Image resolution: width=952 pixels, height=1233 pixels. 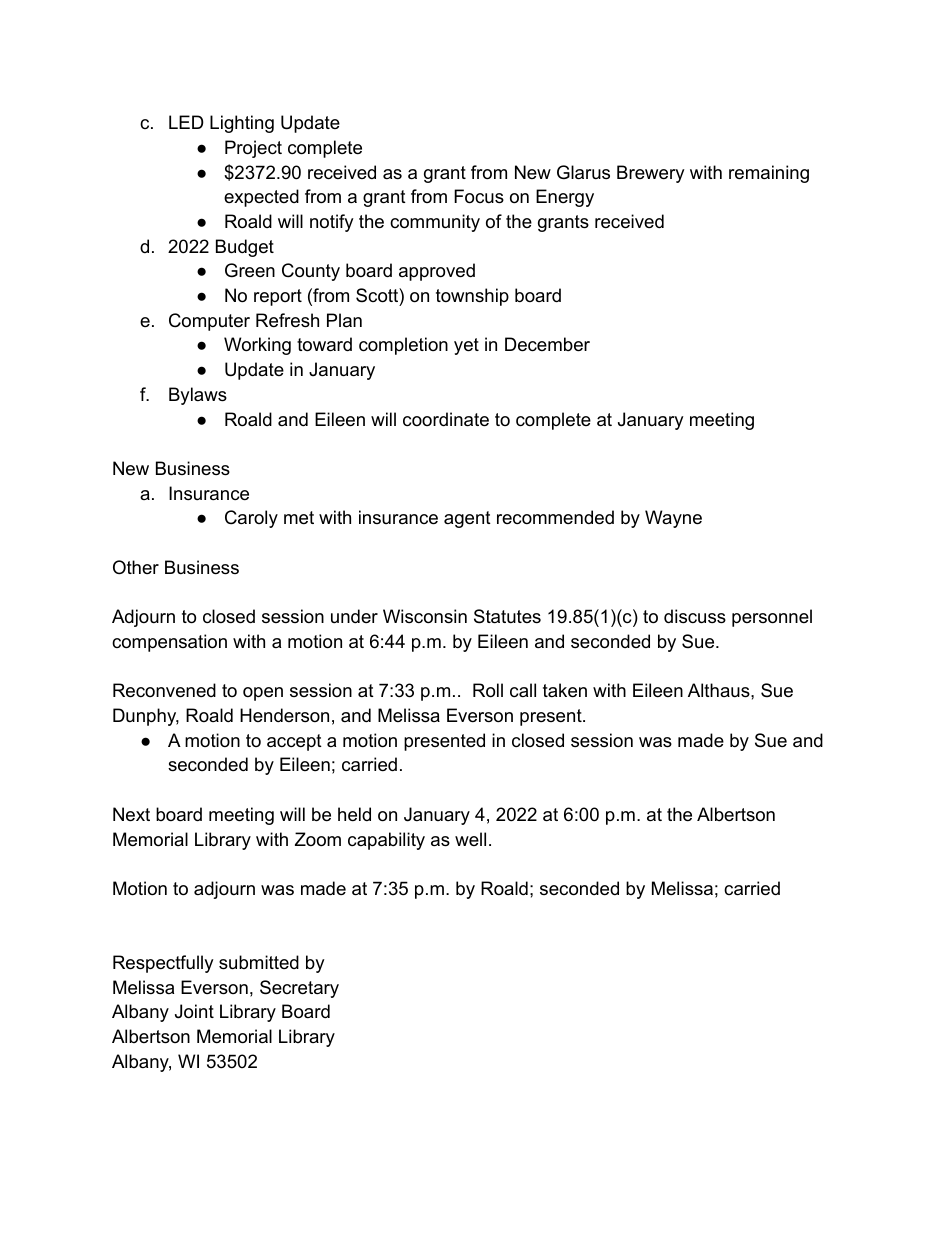 I want to click on Focus, so click(x=479, y=196).
